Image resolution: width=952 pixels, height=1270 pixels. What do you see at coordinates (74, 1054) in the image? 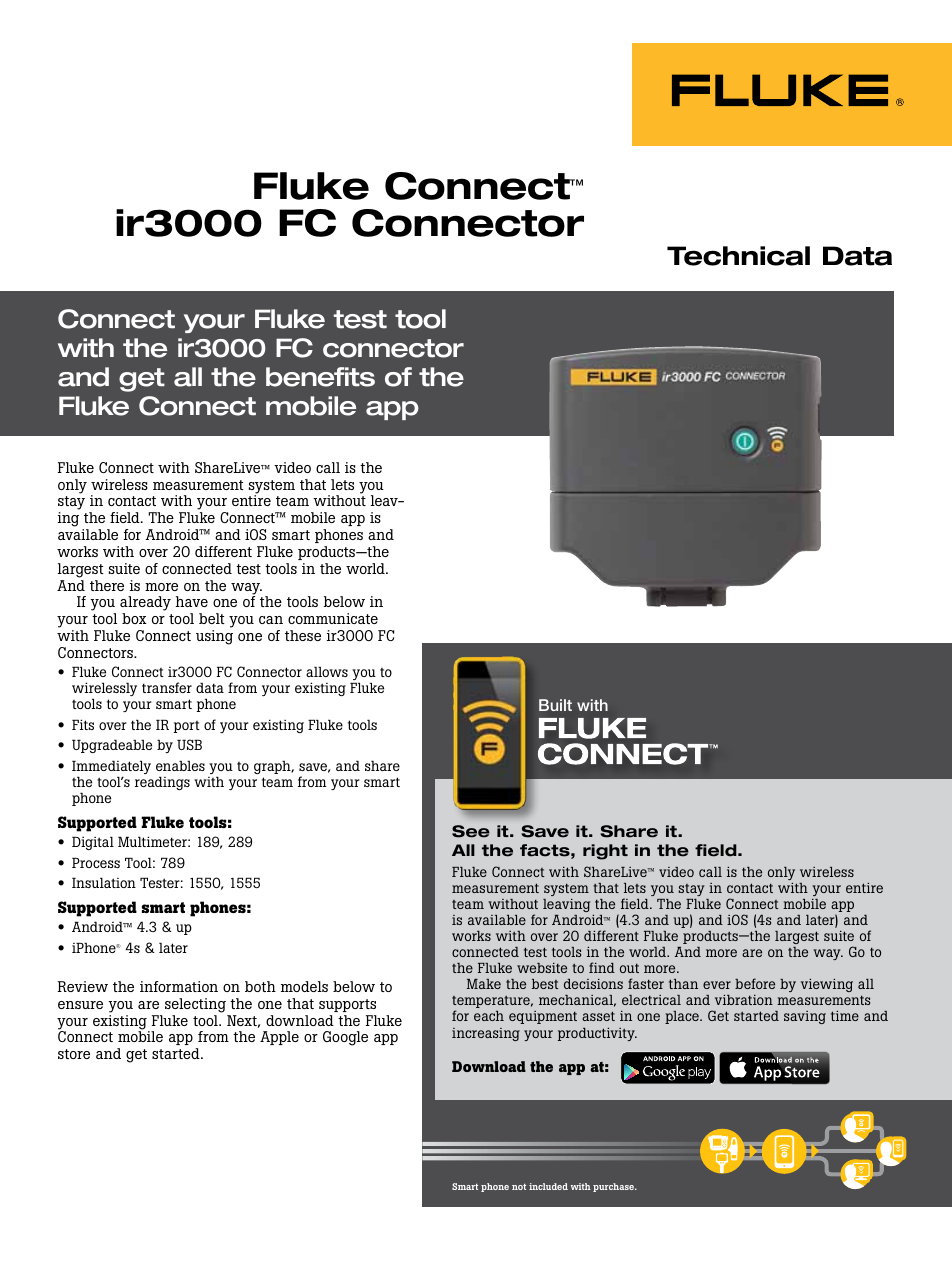
I see `store` at bounding box center [74, 1054].
